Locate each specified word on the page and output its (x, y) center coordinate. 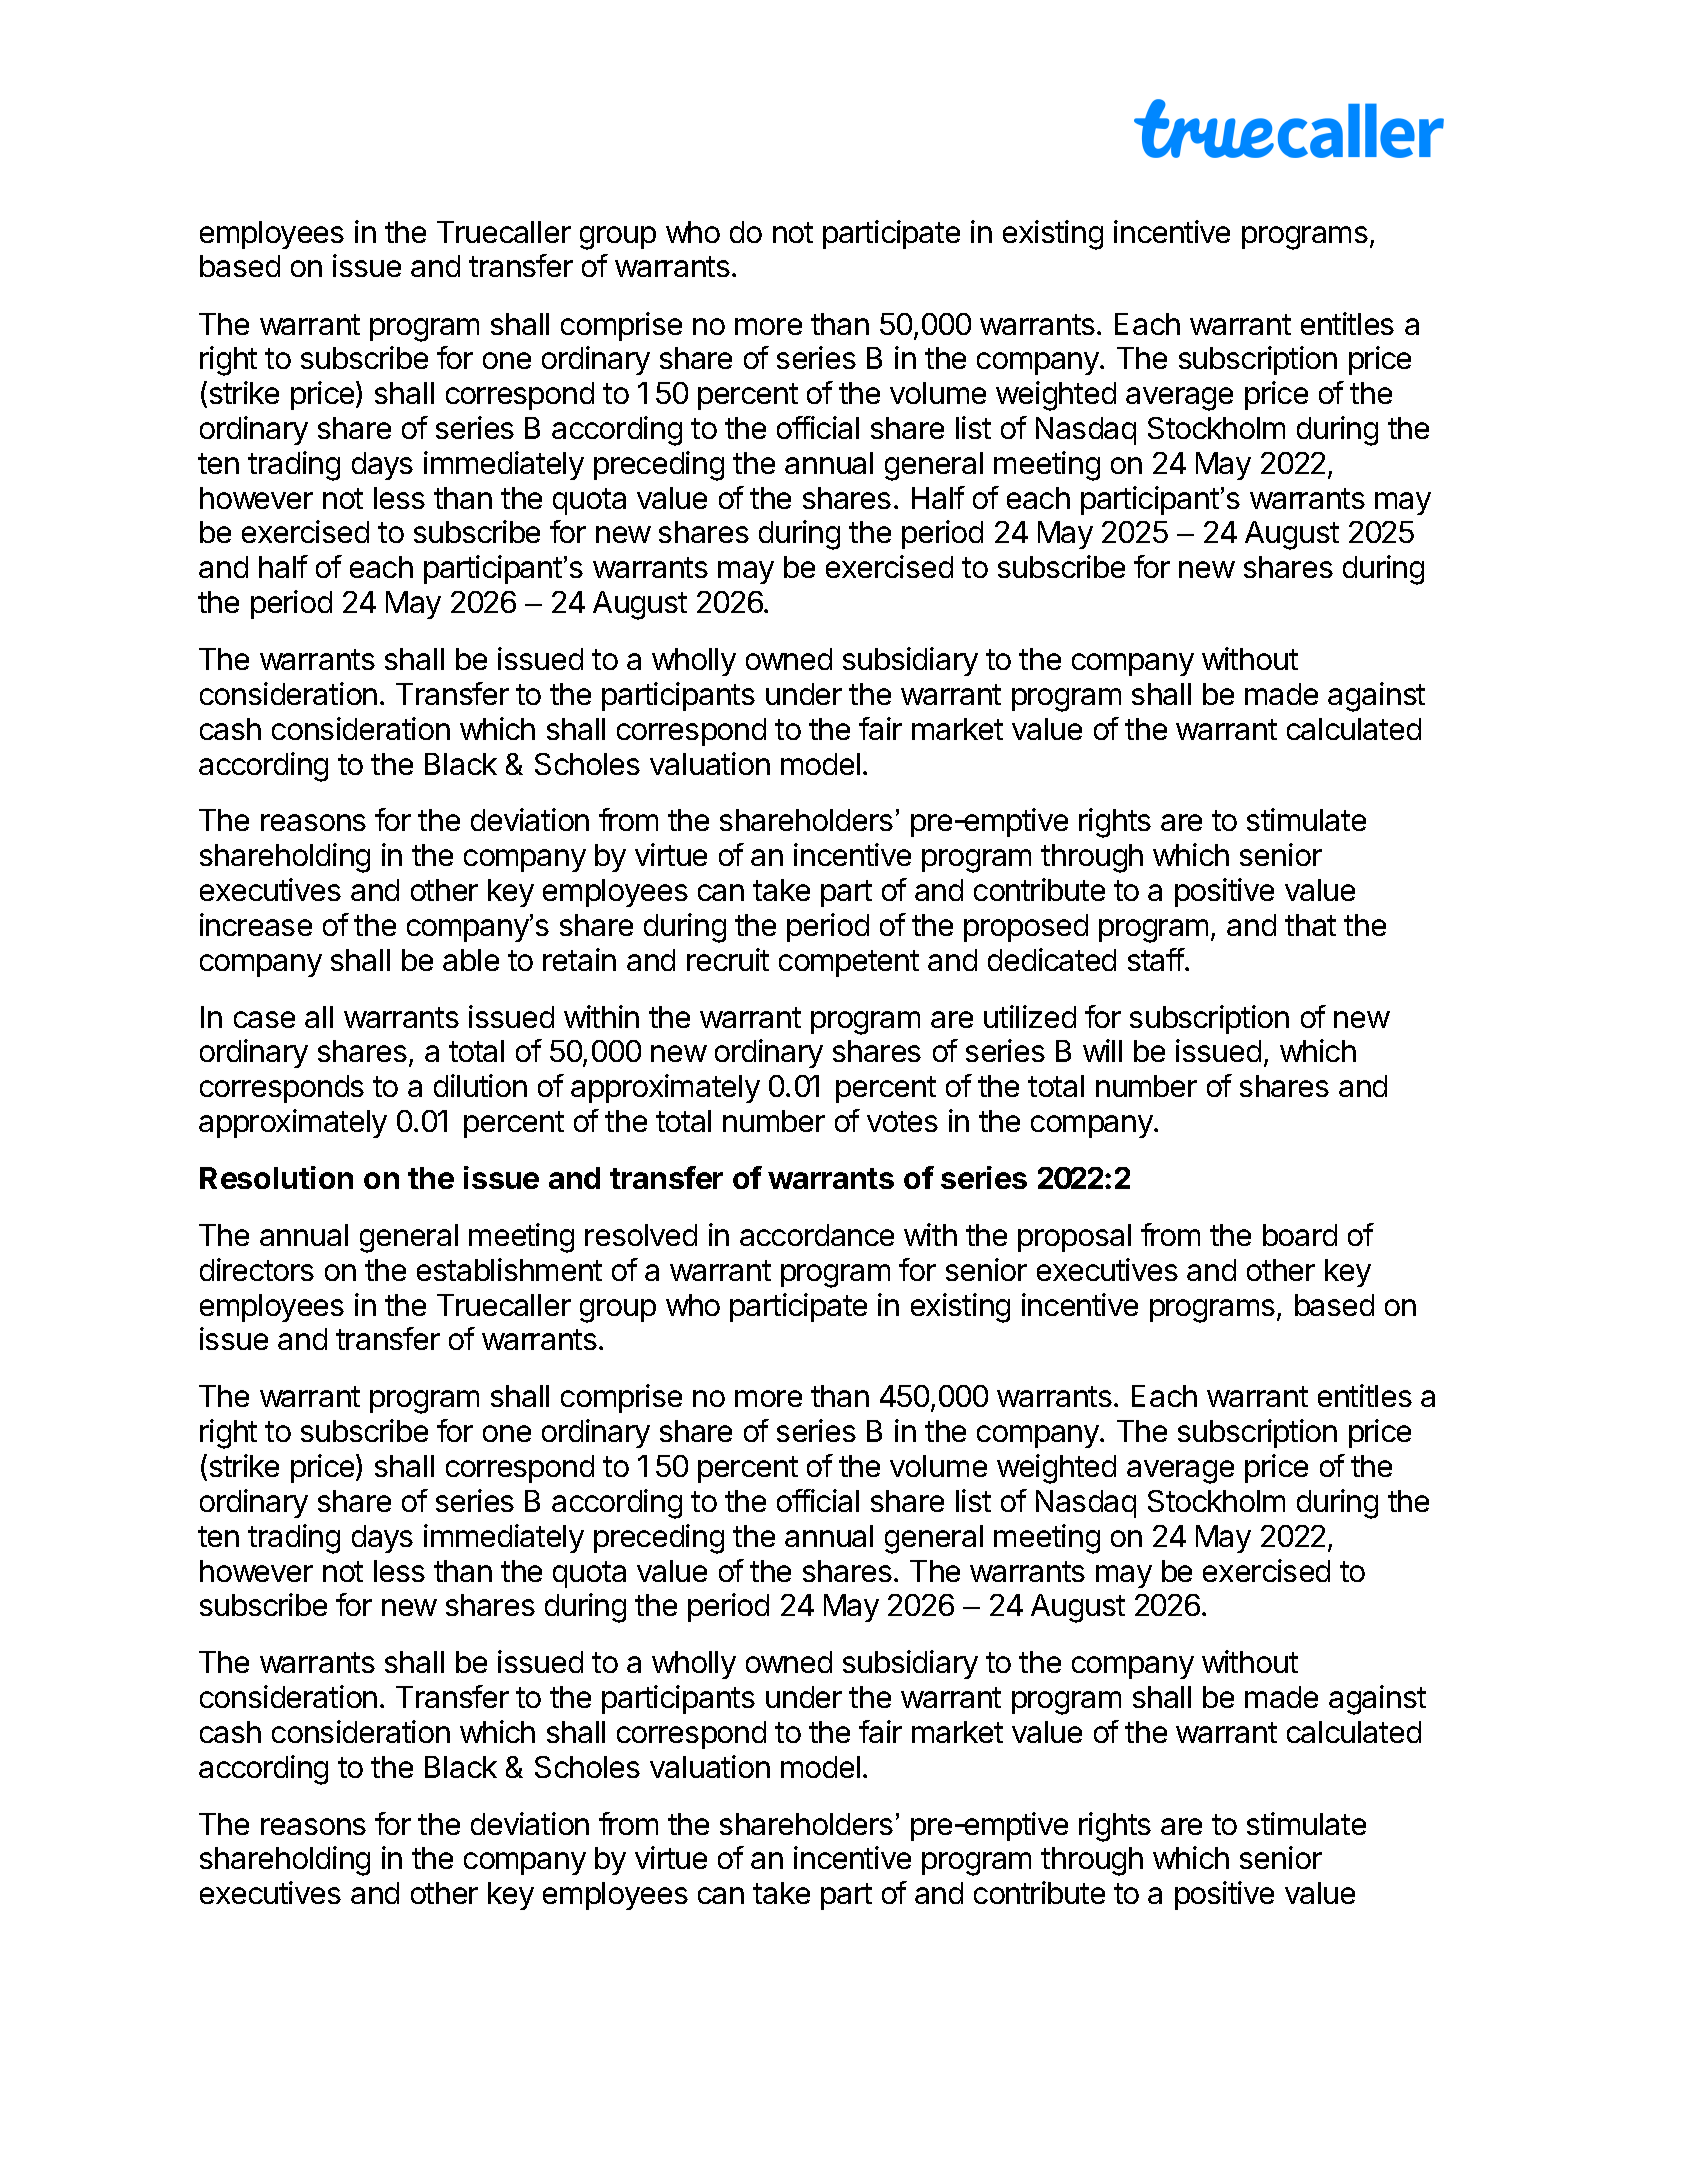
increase (256, 924)
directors (257, 1269)
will (1102, 1050)
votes (902, 1121)
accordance (817, 1235)
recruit (728, 959)
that (1310, 925)
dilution (480, 1085)
